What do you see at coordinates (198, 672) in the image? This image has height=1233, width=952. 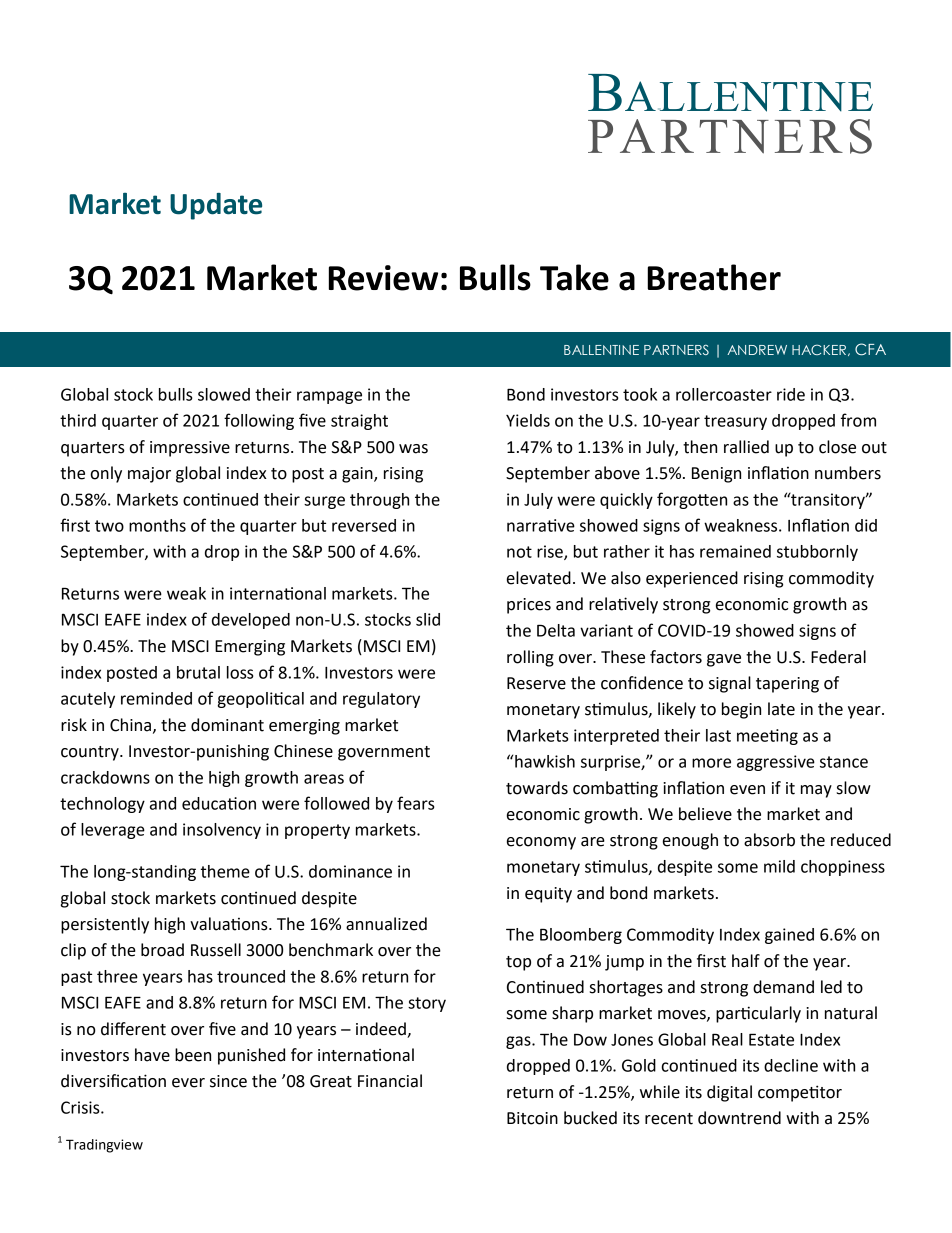 I see `brutal` at bounding box center [198, 672].
